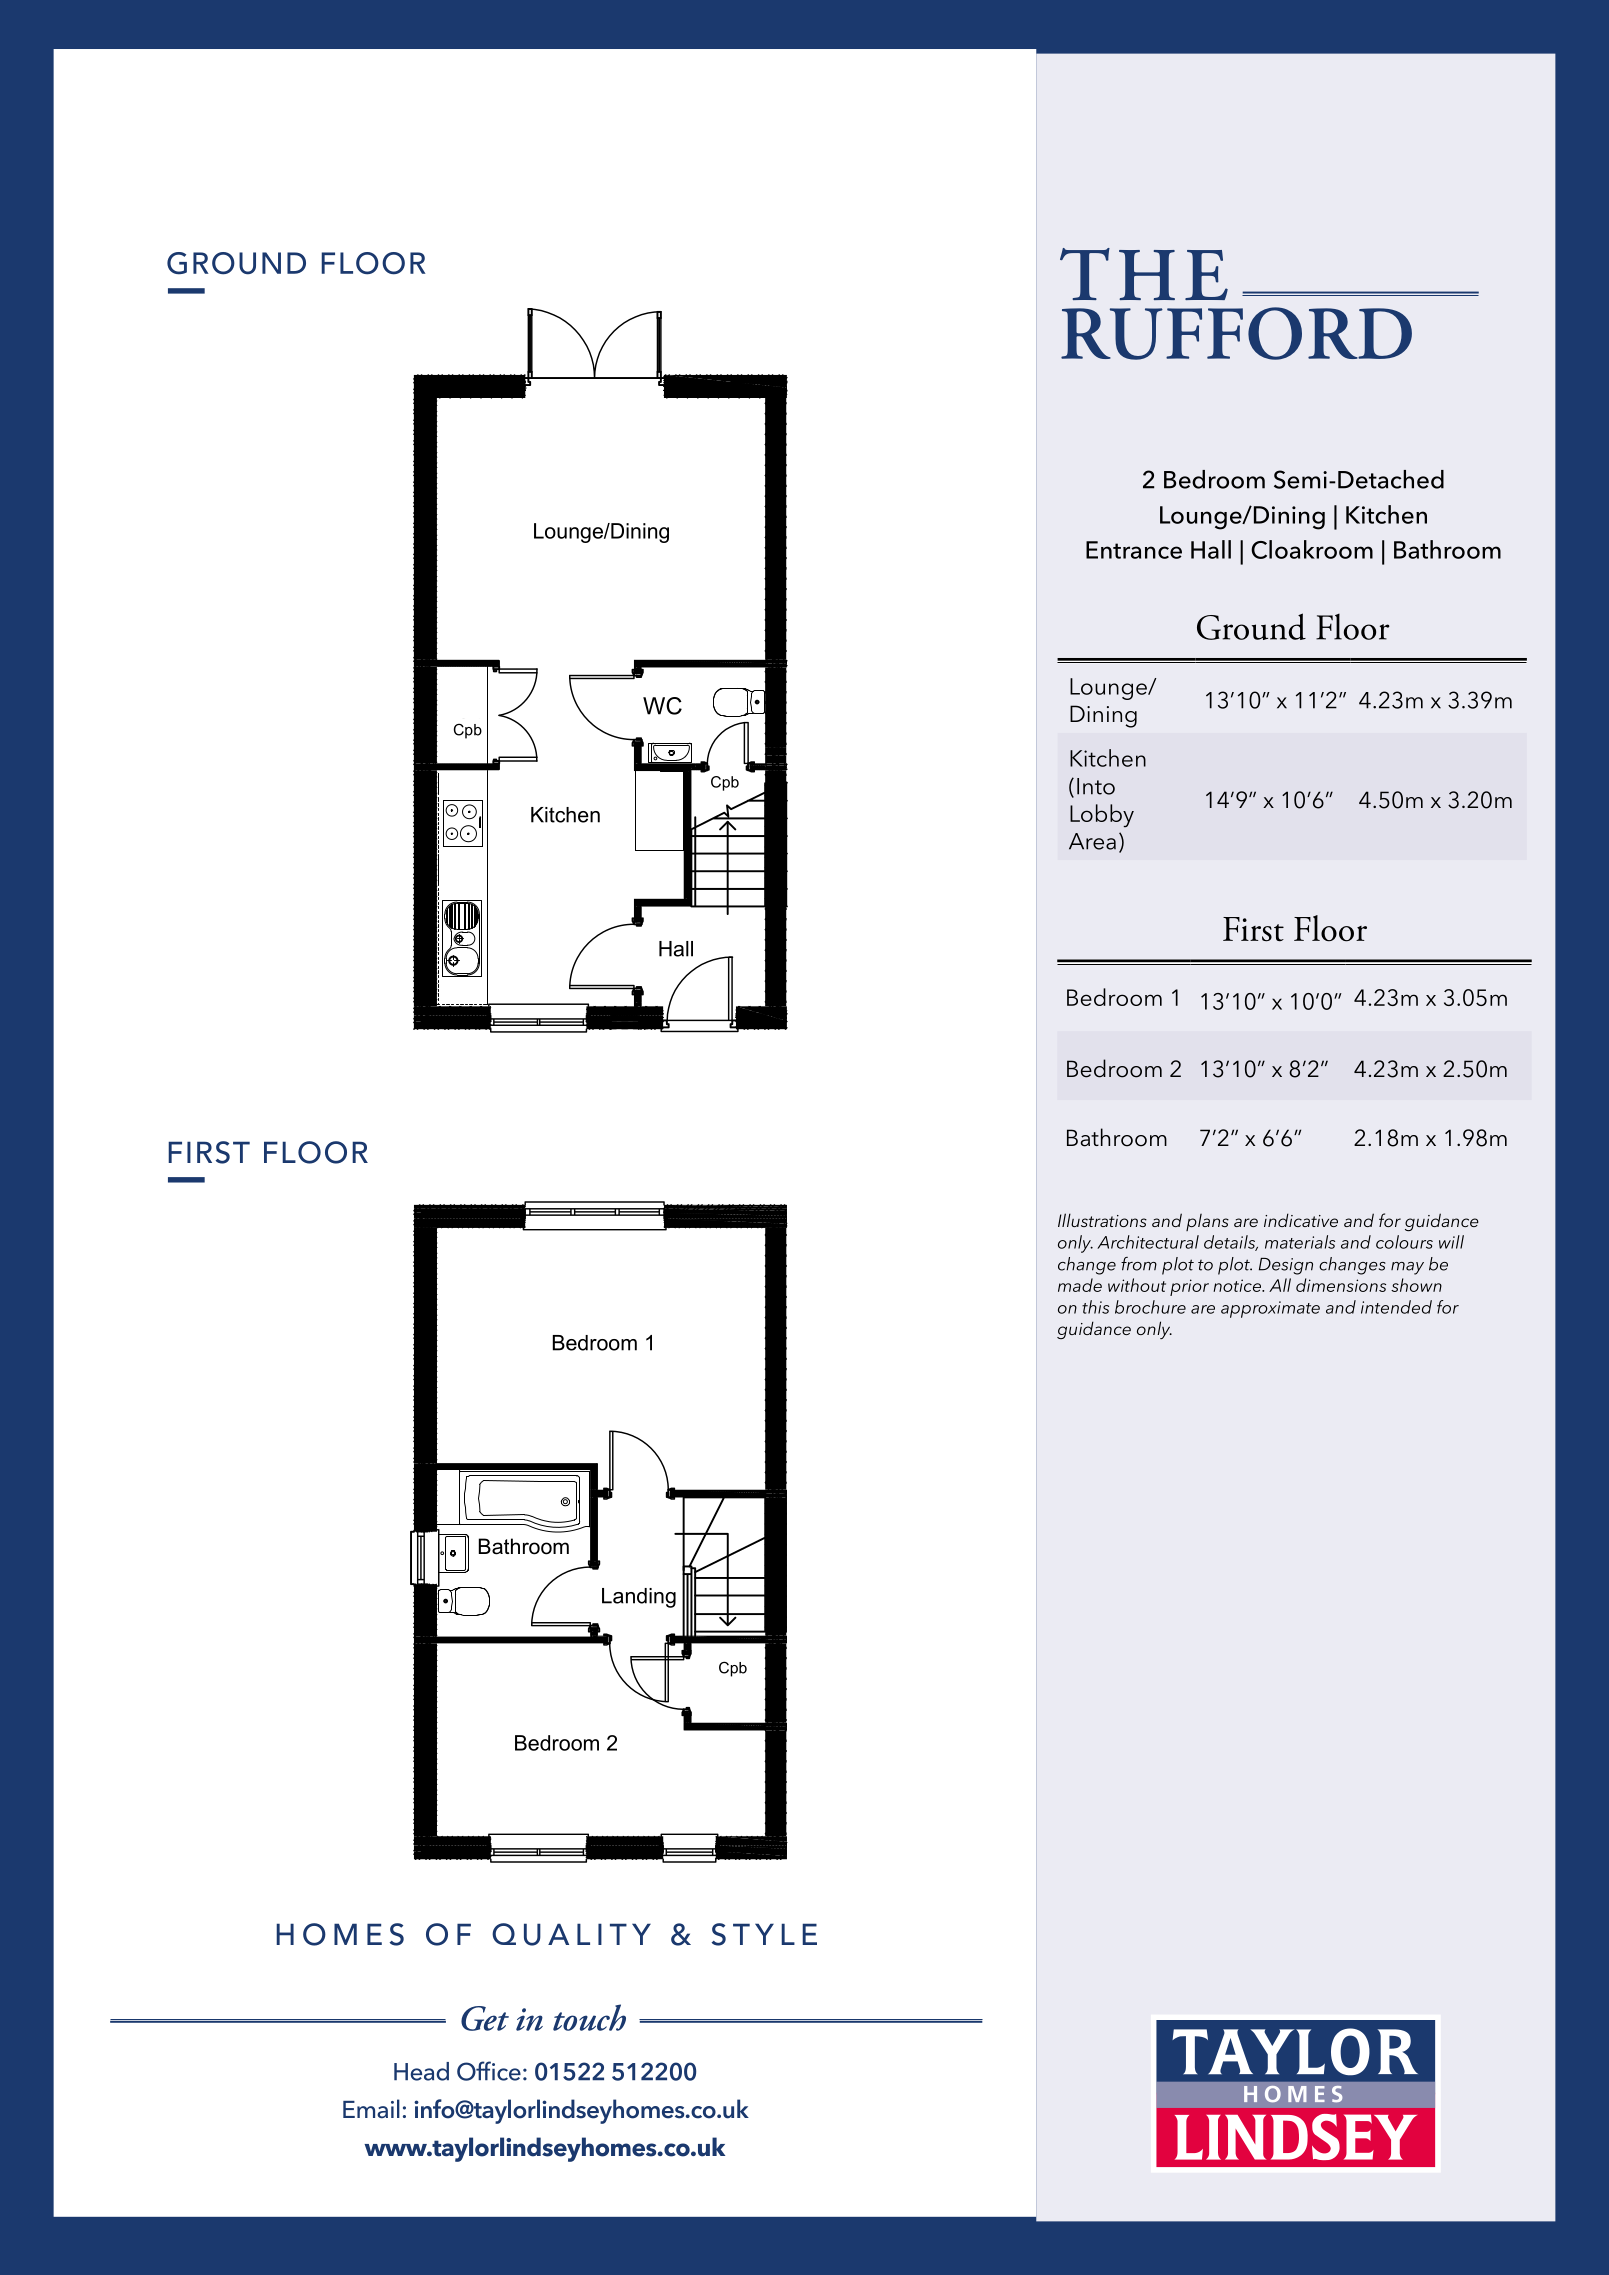 This document has width=1609, height=2275. What do you see at coordinates (1080, 1285) in the document?
I see `made` at bounding box center [1080, 1285].
